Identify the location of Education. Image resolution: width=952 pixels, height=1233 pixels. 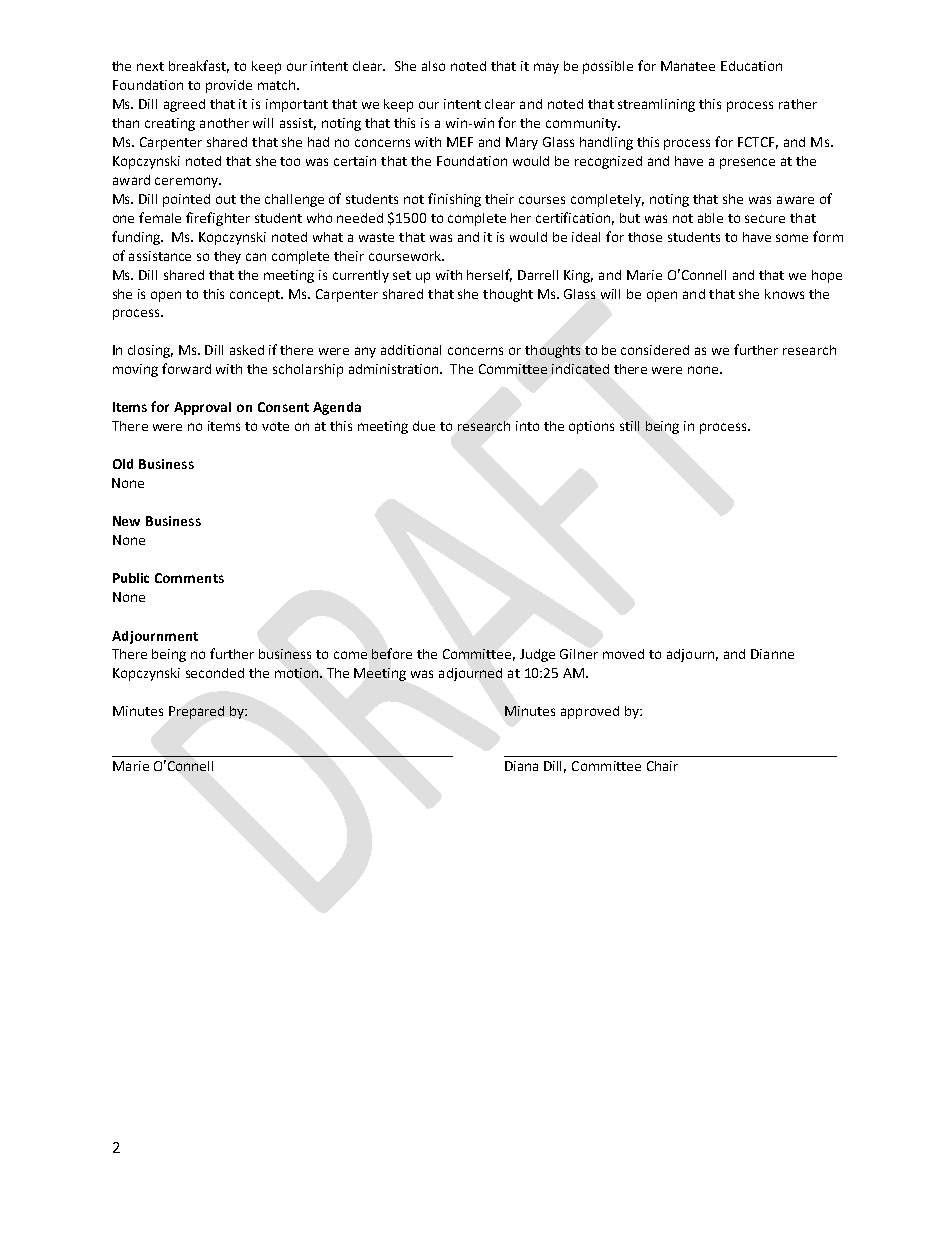
(751, 66).
